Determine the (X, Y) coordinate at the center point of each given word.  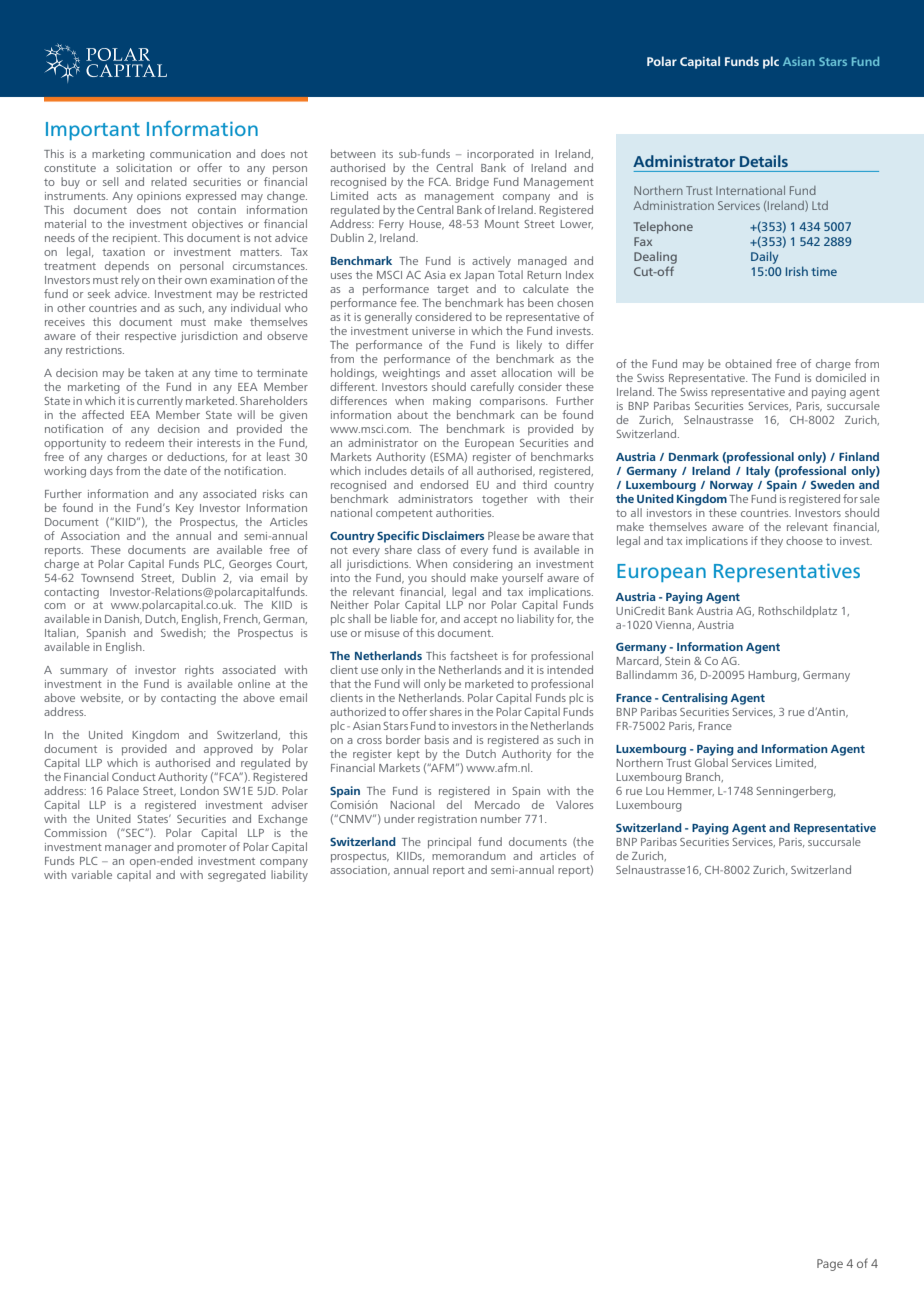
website (101, 698)
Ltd (820, 205)
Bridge (472, 183)
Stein (677, 661)
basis (437, 739)
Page (830, 1265)
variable (91, 874)
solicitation (144, 167)
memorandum (469, 854)
